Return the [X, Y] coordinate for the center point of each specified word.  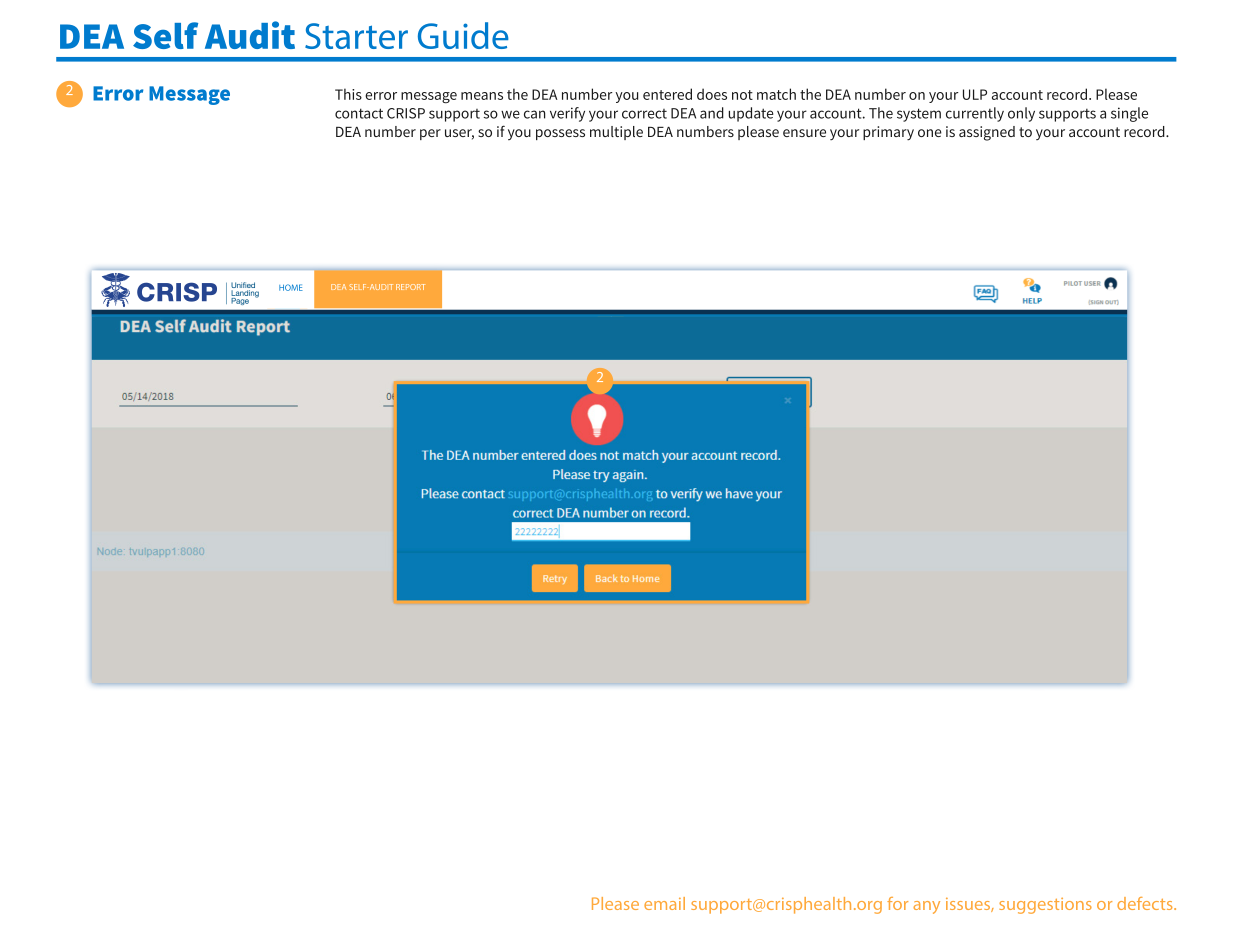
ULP [975, 94]
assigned [987, 133]
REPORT [410, 287]
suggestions [1045, 906]
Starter [356, 36]
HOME [291, 287]
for [897, 903]
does [712, 94]
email [664, 903]
